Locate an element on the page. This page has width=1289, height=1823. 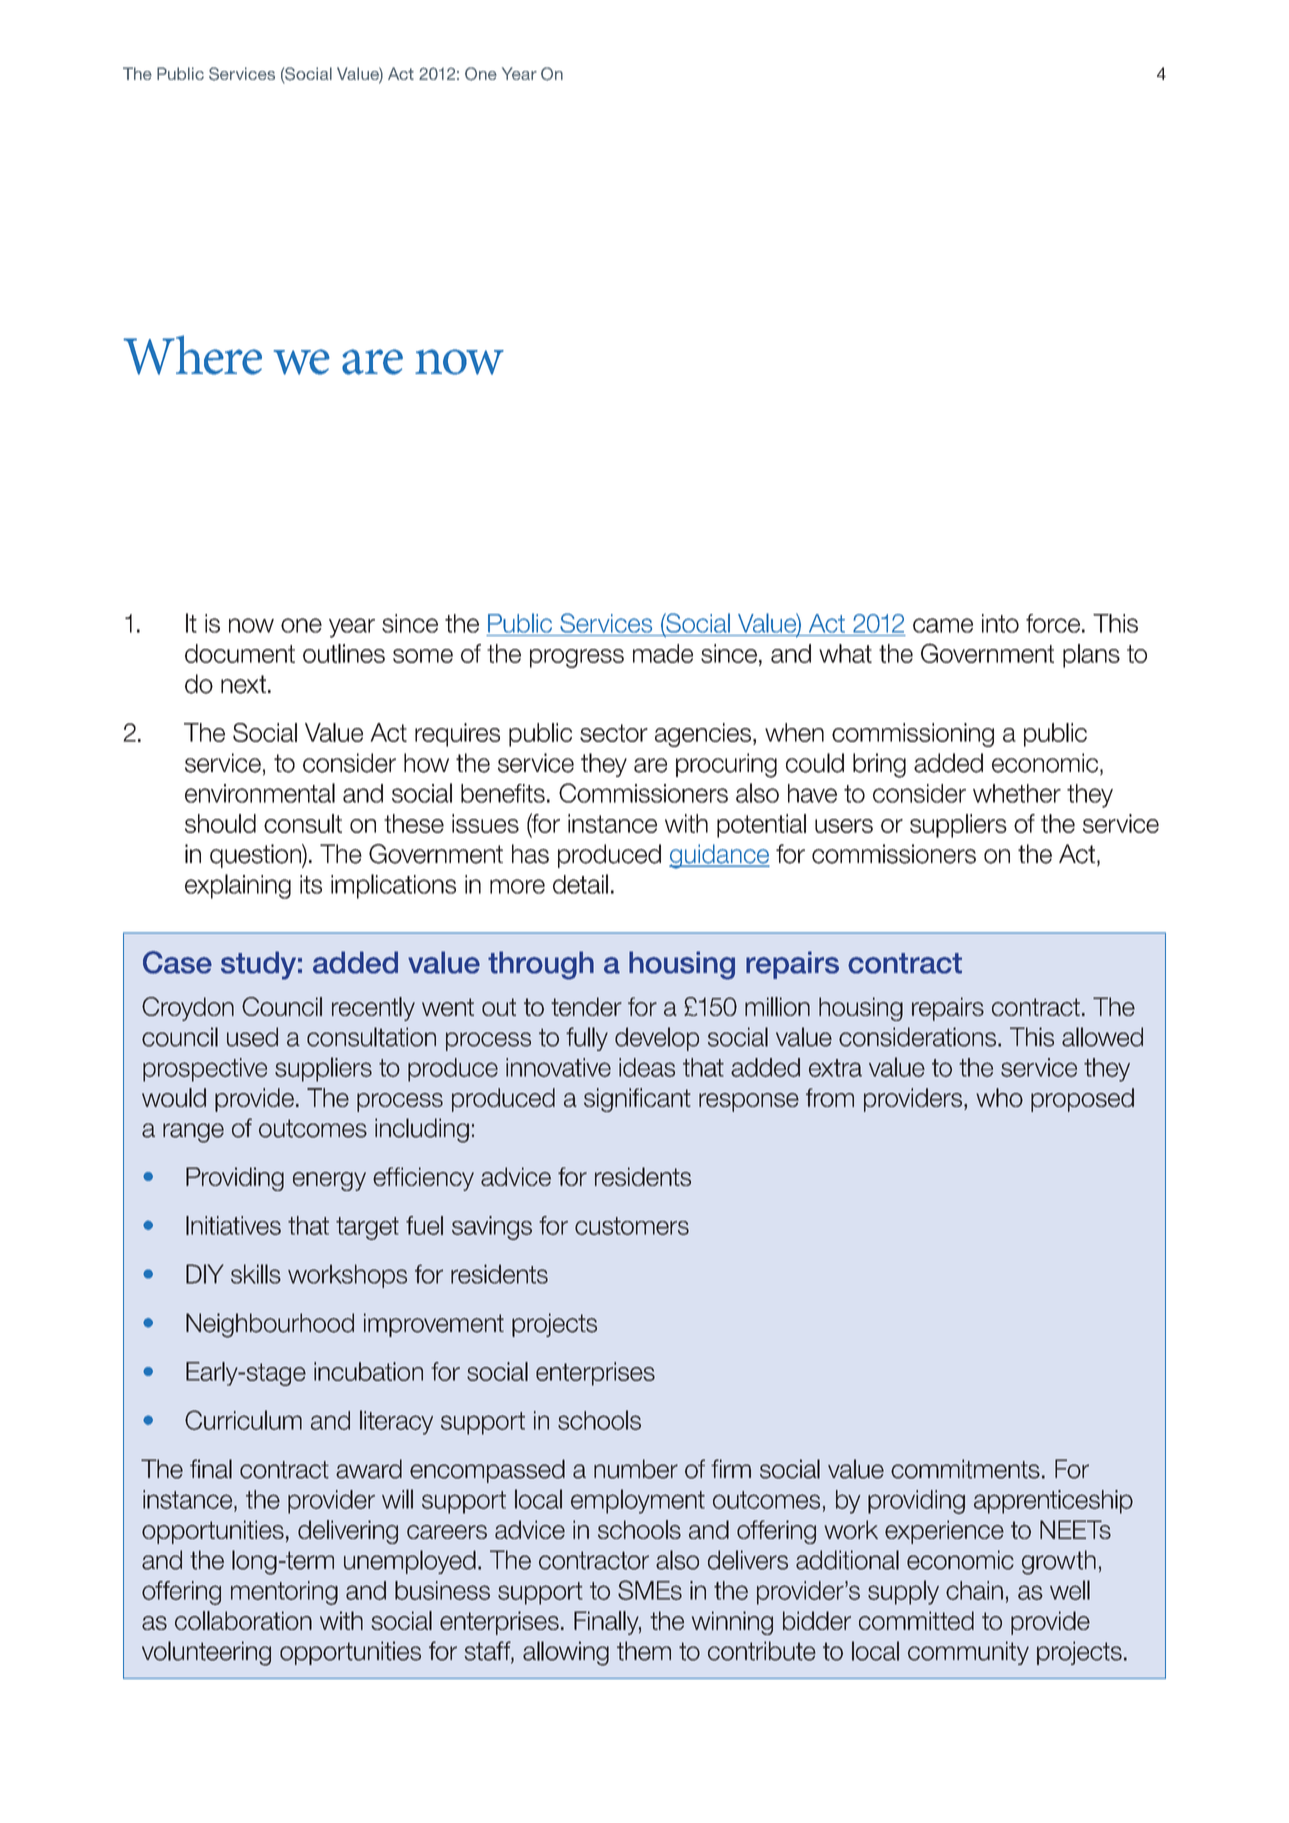
into is located at coordinates (1000, 623).
